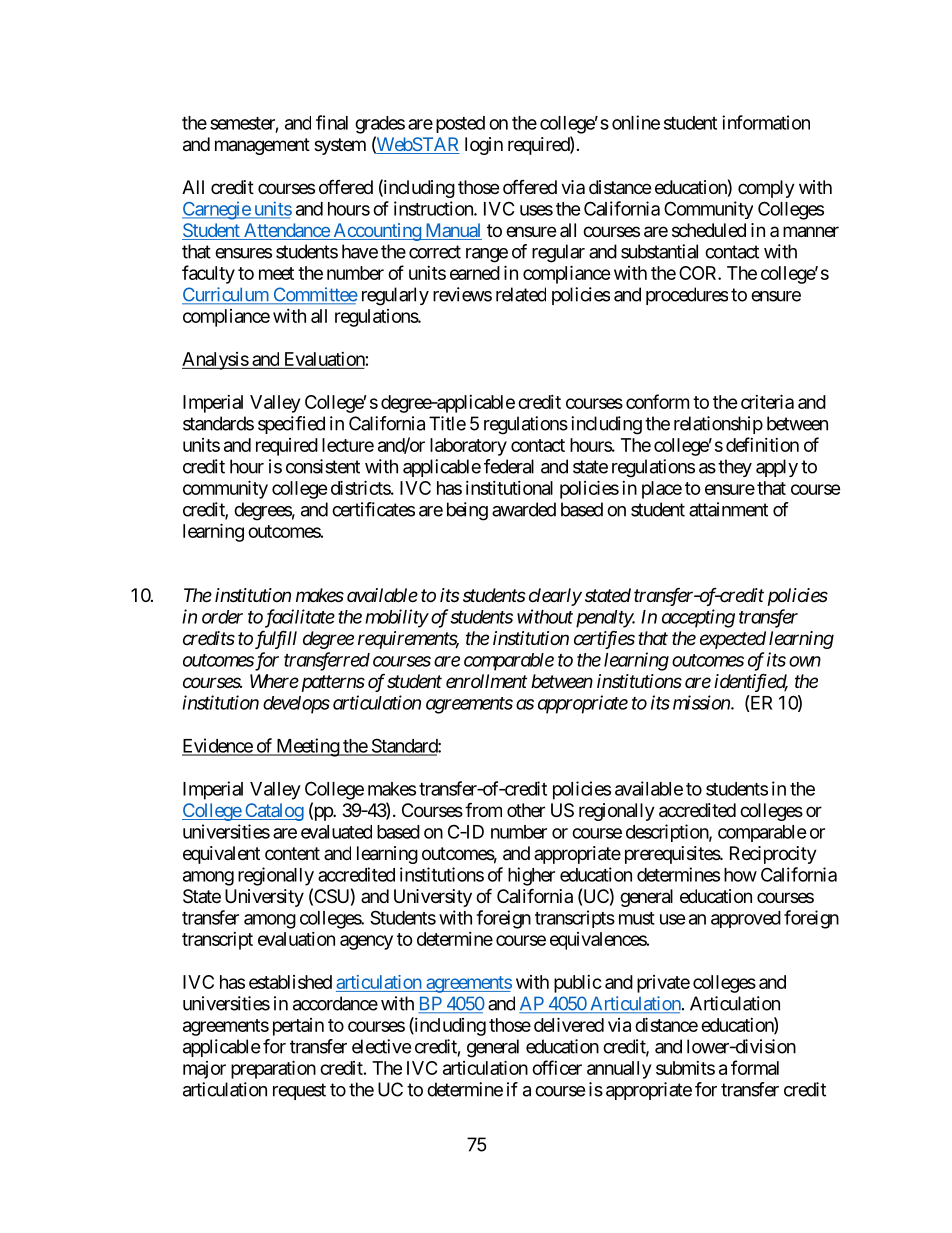 The height and width of the screenshot is (1233, 952). I want to click on management, so click(262, 146).
